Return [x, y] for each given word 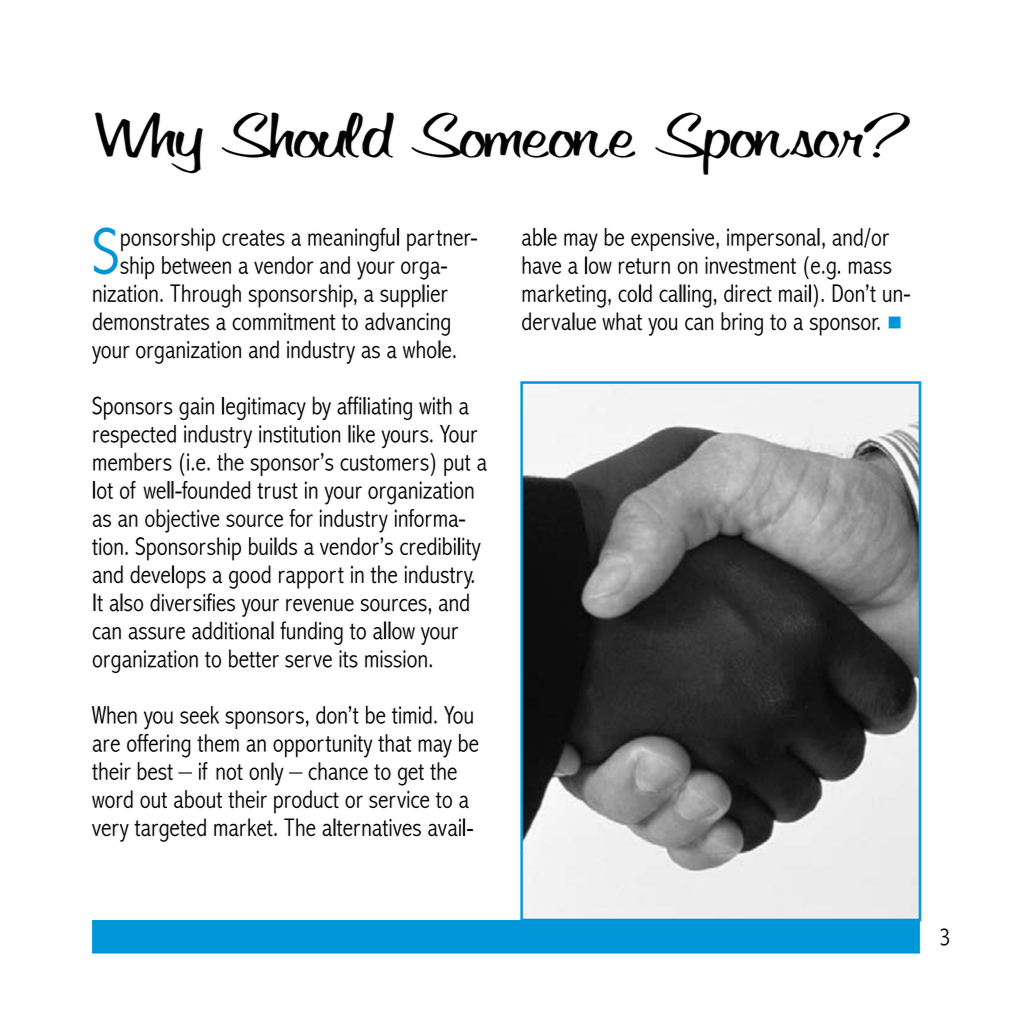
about [198, 799]
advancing [407, 324]
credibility [440, 549]
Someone [523, 135]
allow [394, 630]
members [132, 461]
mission [396, 659]
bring [742, 324]
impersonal [773, 239]
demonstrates [150, 321]
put [457, 465]
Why [149, 143]
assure [156, 633]
